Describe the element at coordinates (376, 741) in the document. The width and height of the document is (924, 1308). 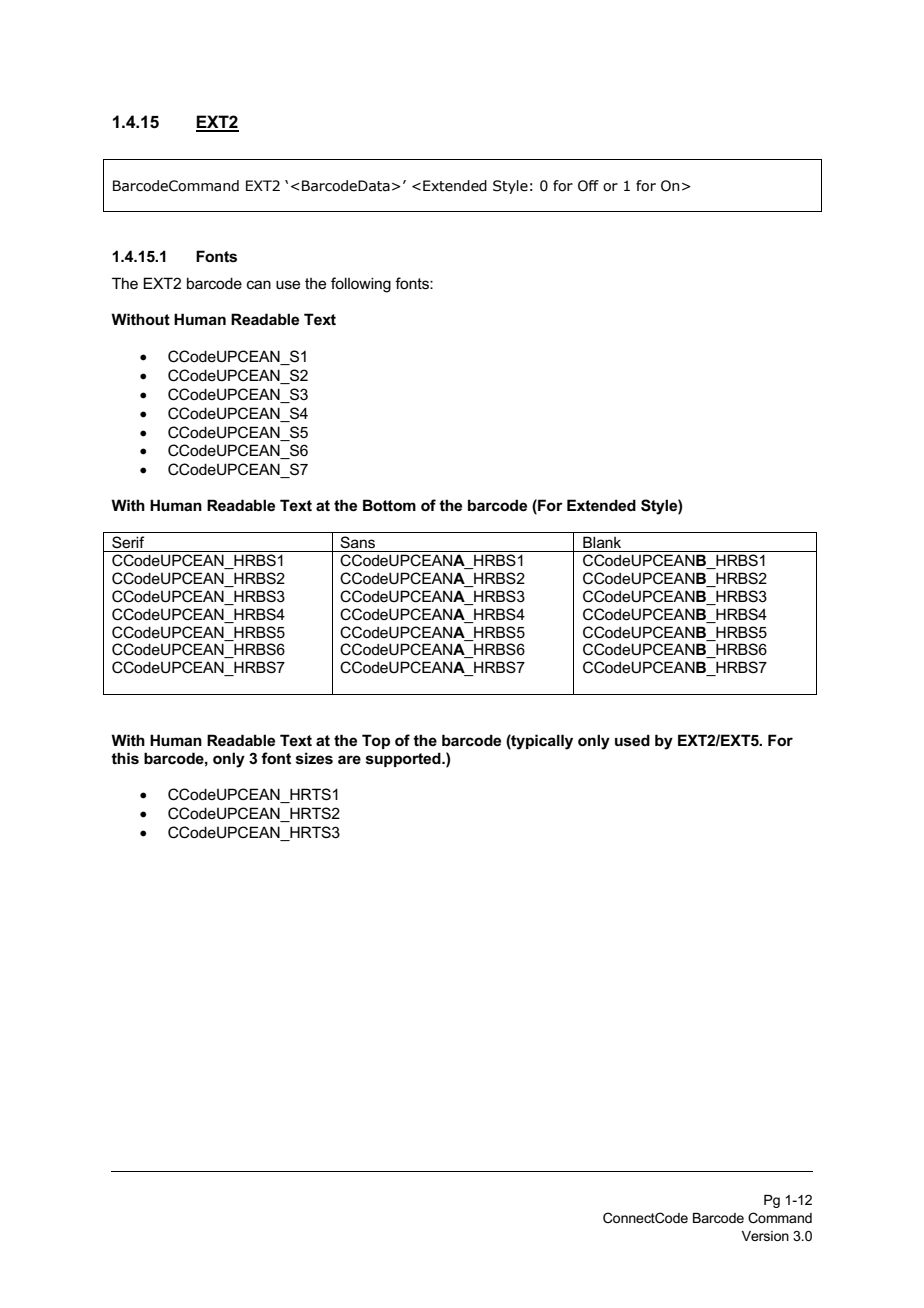
I see `Top` at that location.
